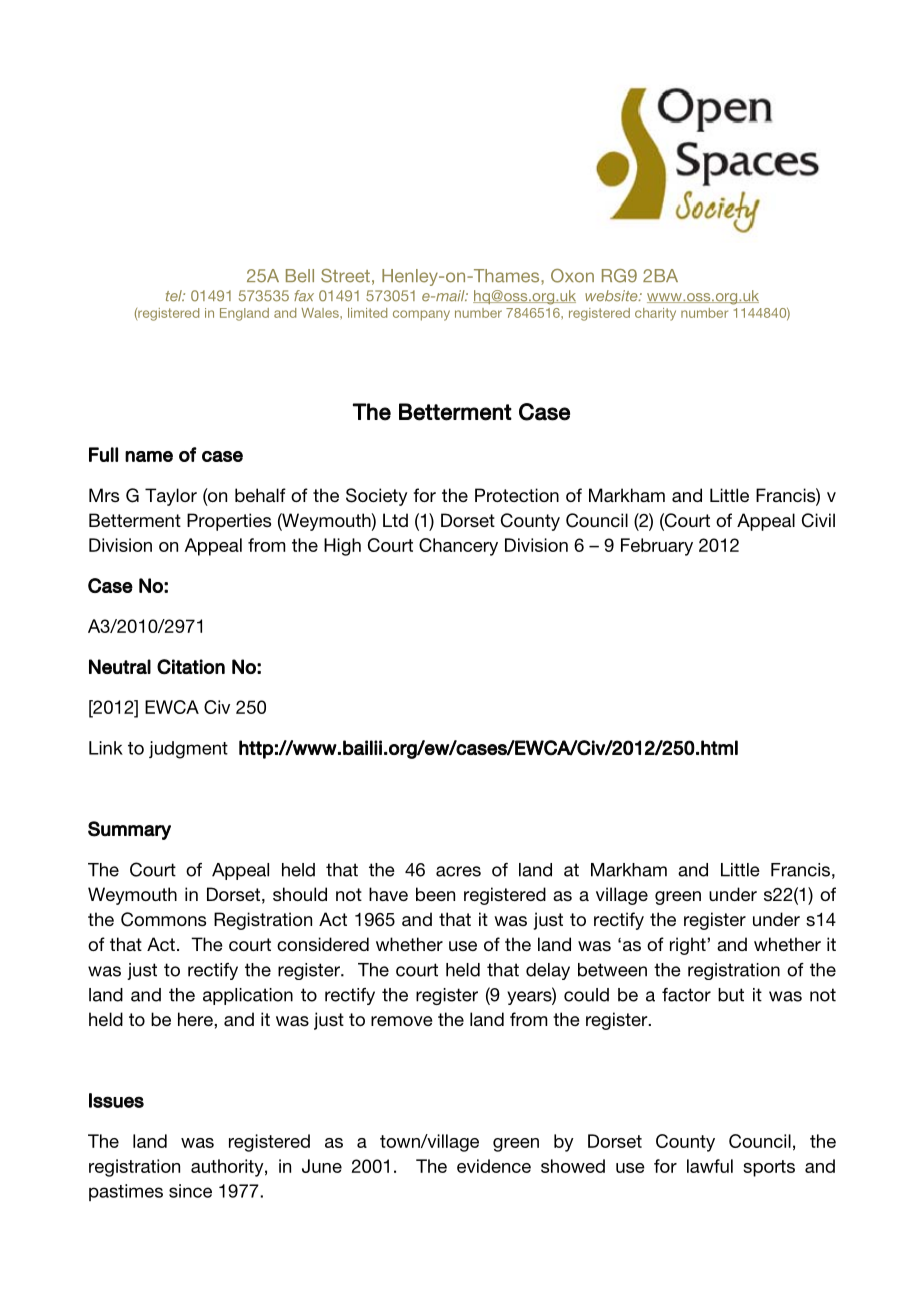  I want to click on fax, so click(304, 295).
